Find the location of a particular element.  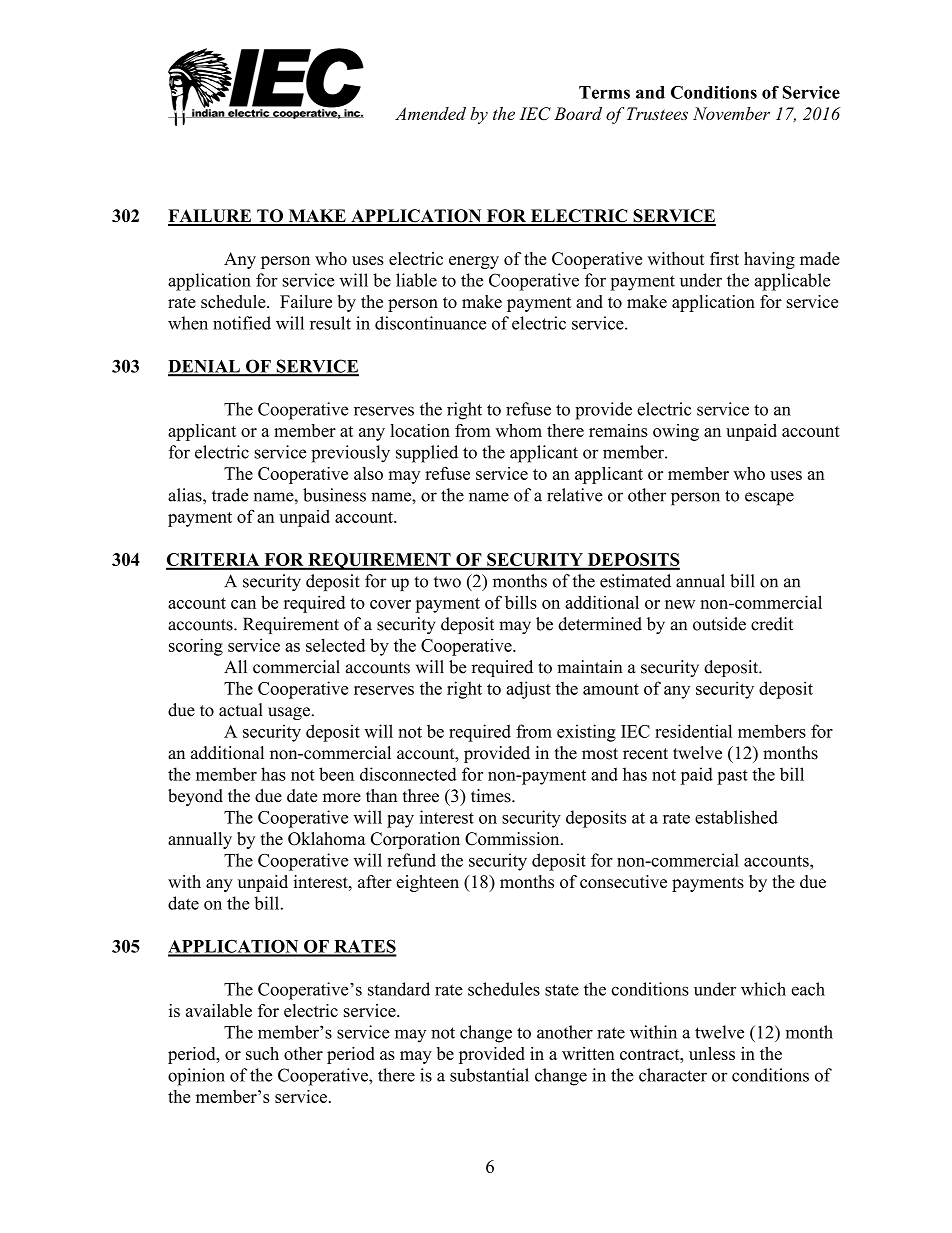

Oklahoma is located at coordinates (327, 839).
